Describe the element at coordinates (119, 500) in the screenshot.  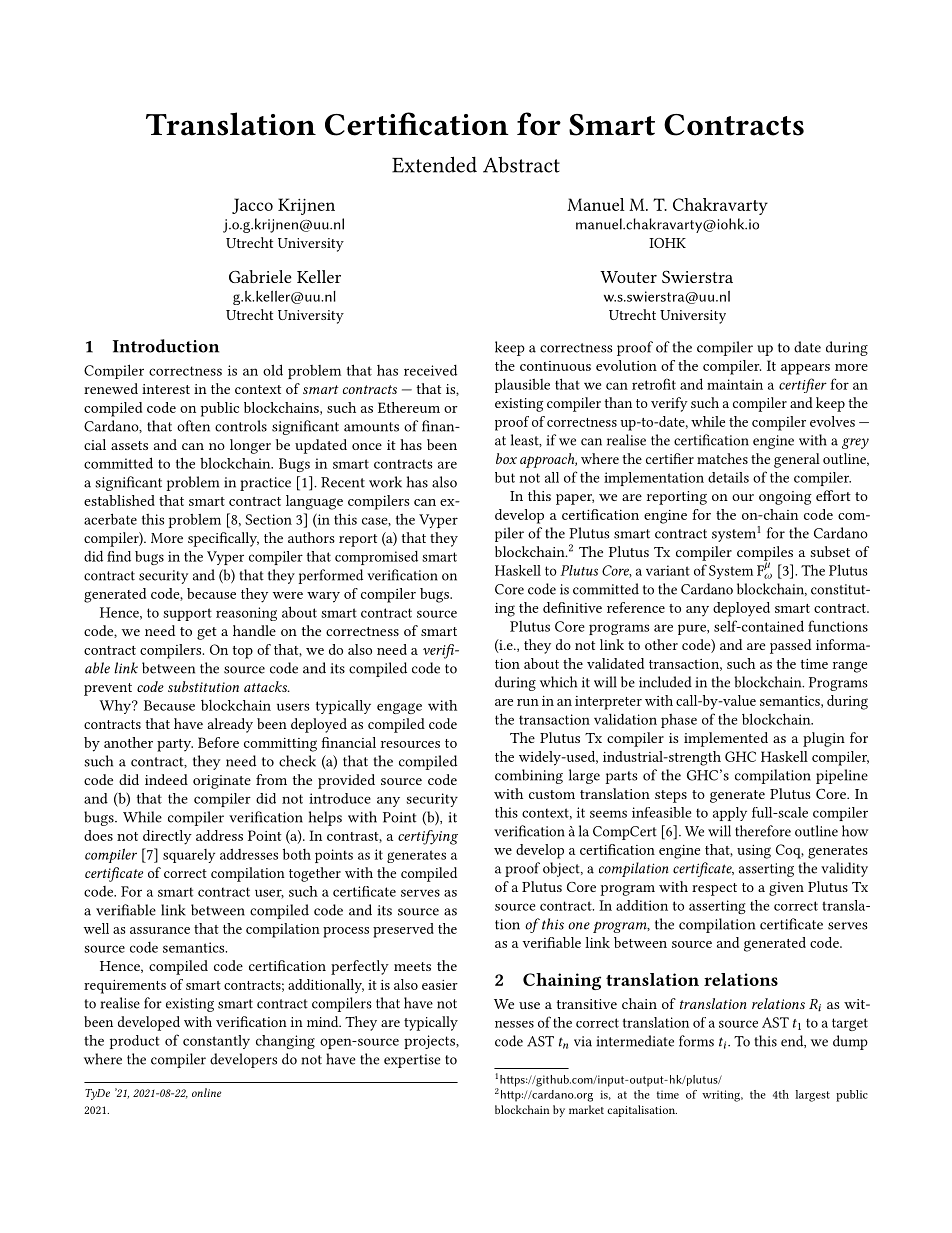
I see `established` at that location.
